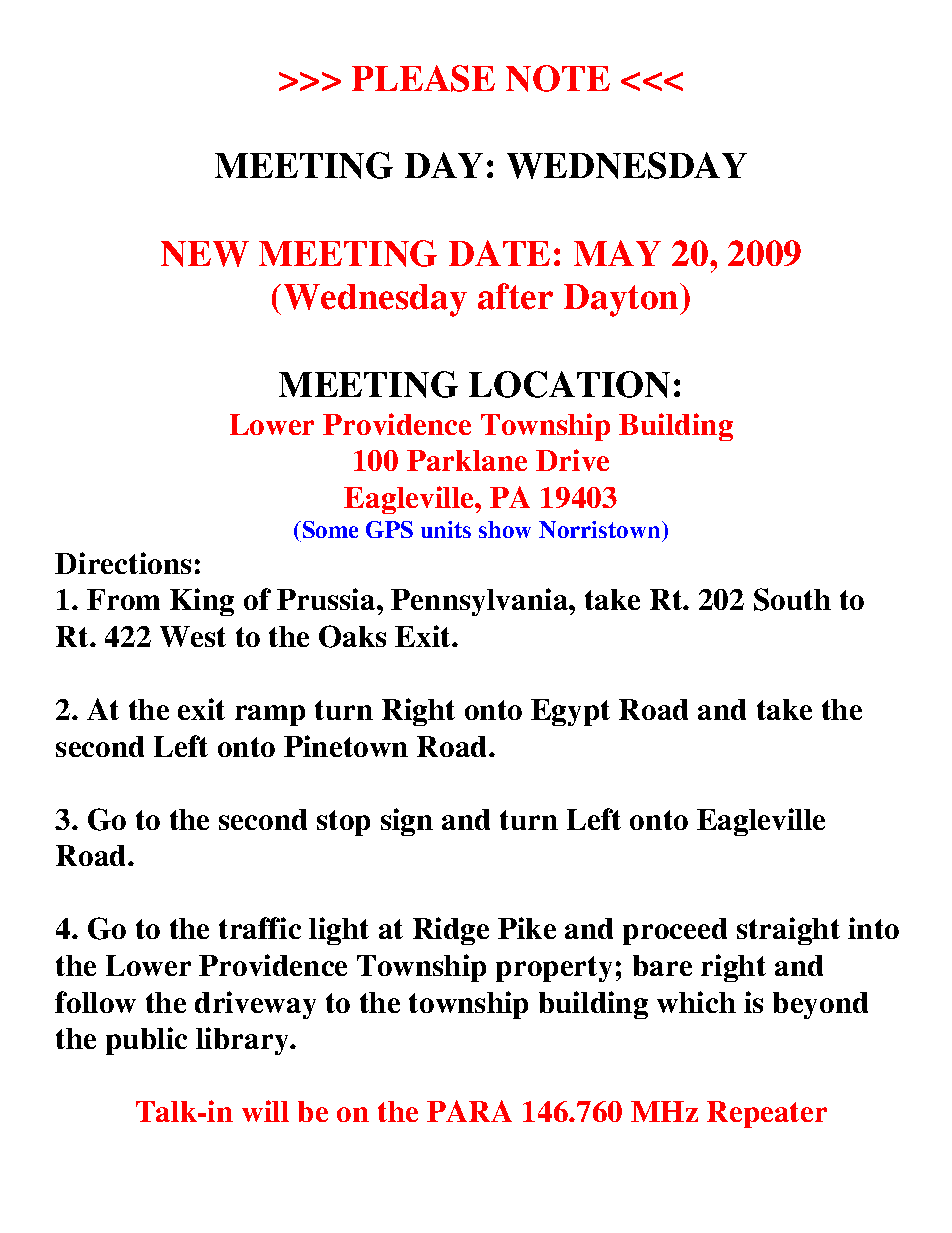  Describe the element at coordinates (558, 78) in the screenshot. I see `NOTE` at that location.
